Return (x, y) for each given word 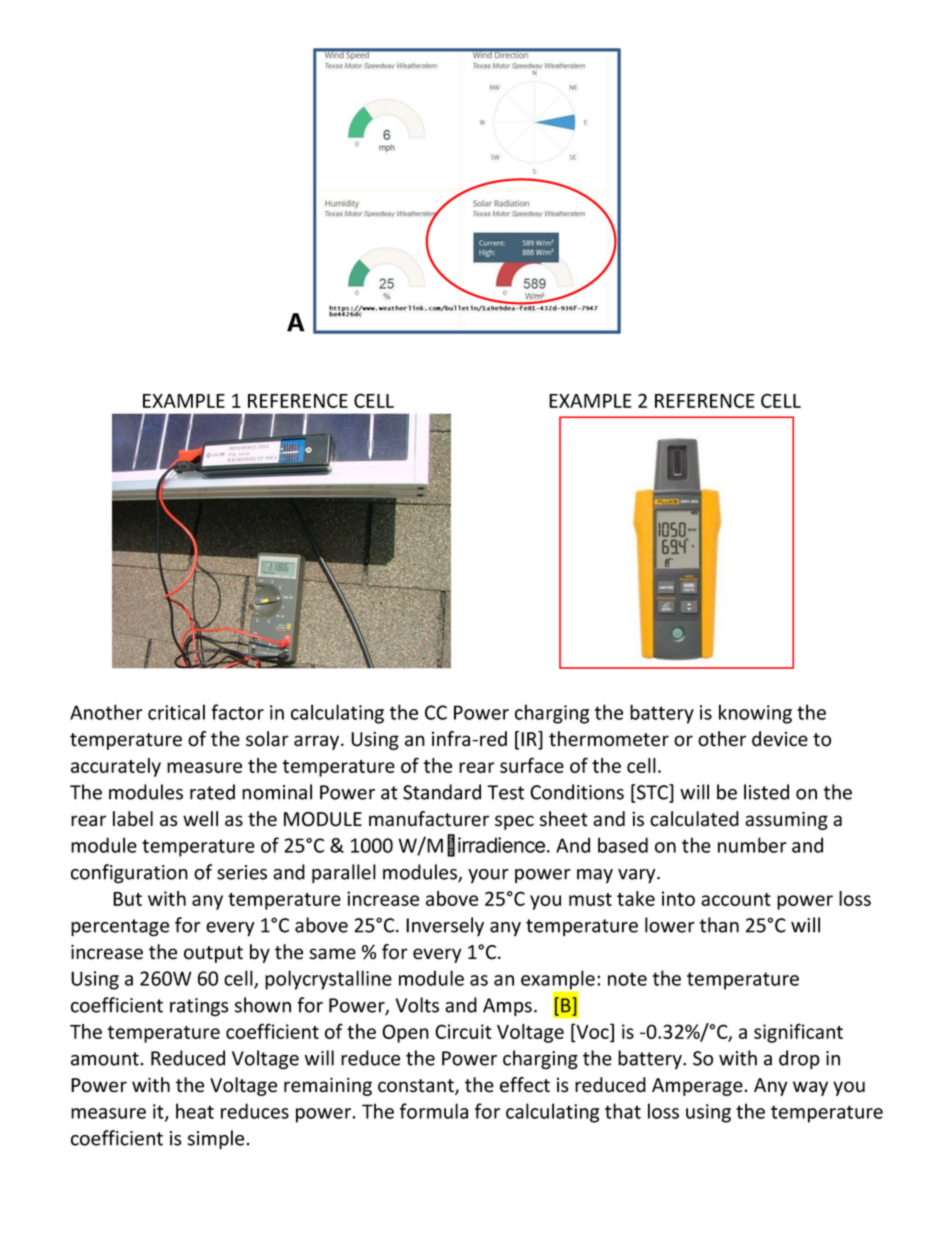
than (719, 925)
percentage (120, 928)
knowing (755, 714)
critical (176, 712)
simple (216, 1139)
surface (532, 765)
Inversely (445, 926)
